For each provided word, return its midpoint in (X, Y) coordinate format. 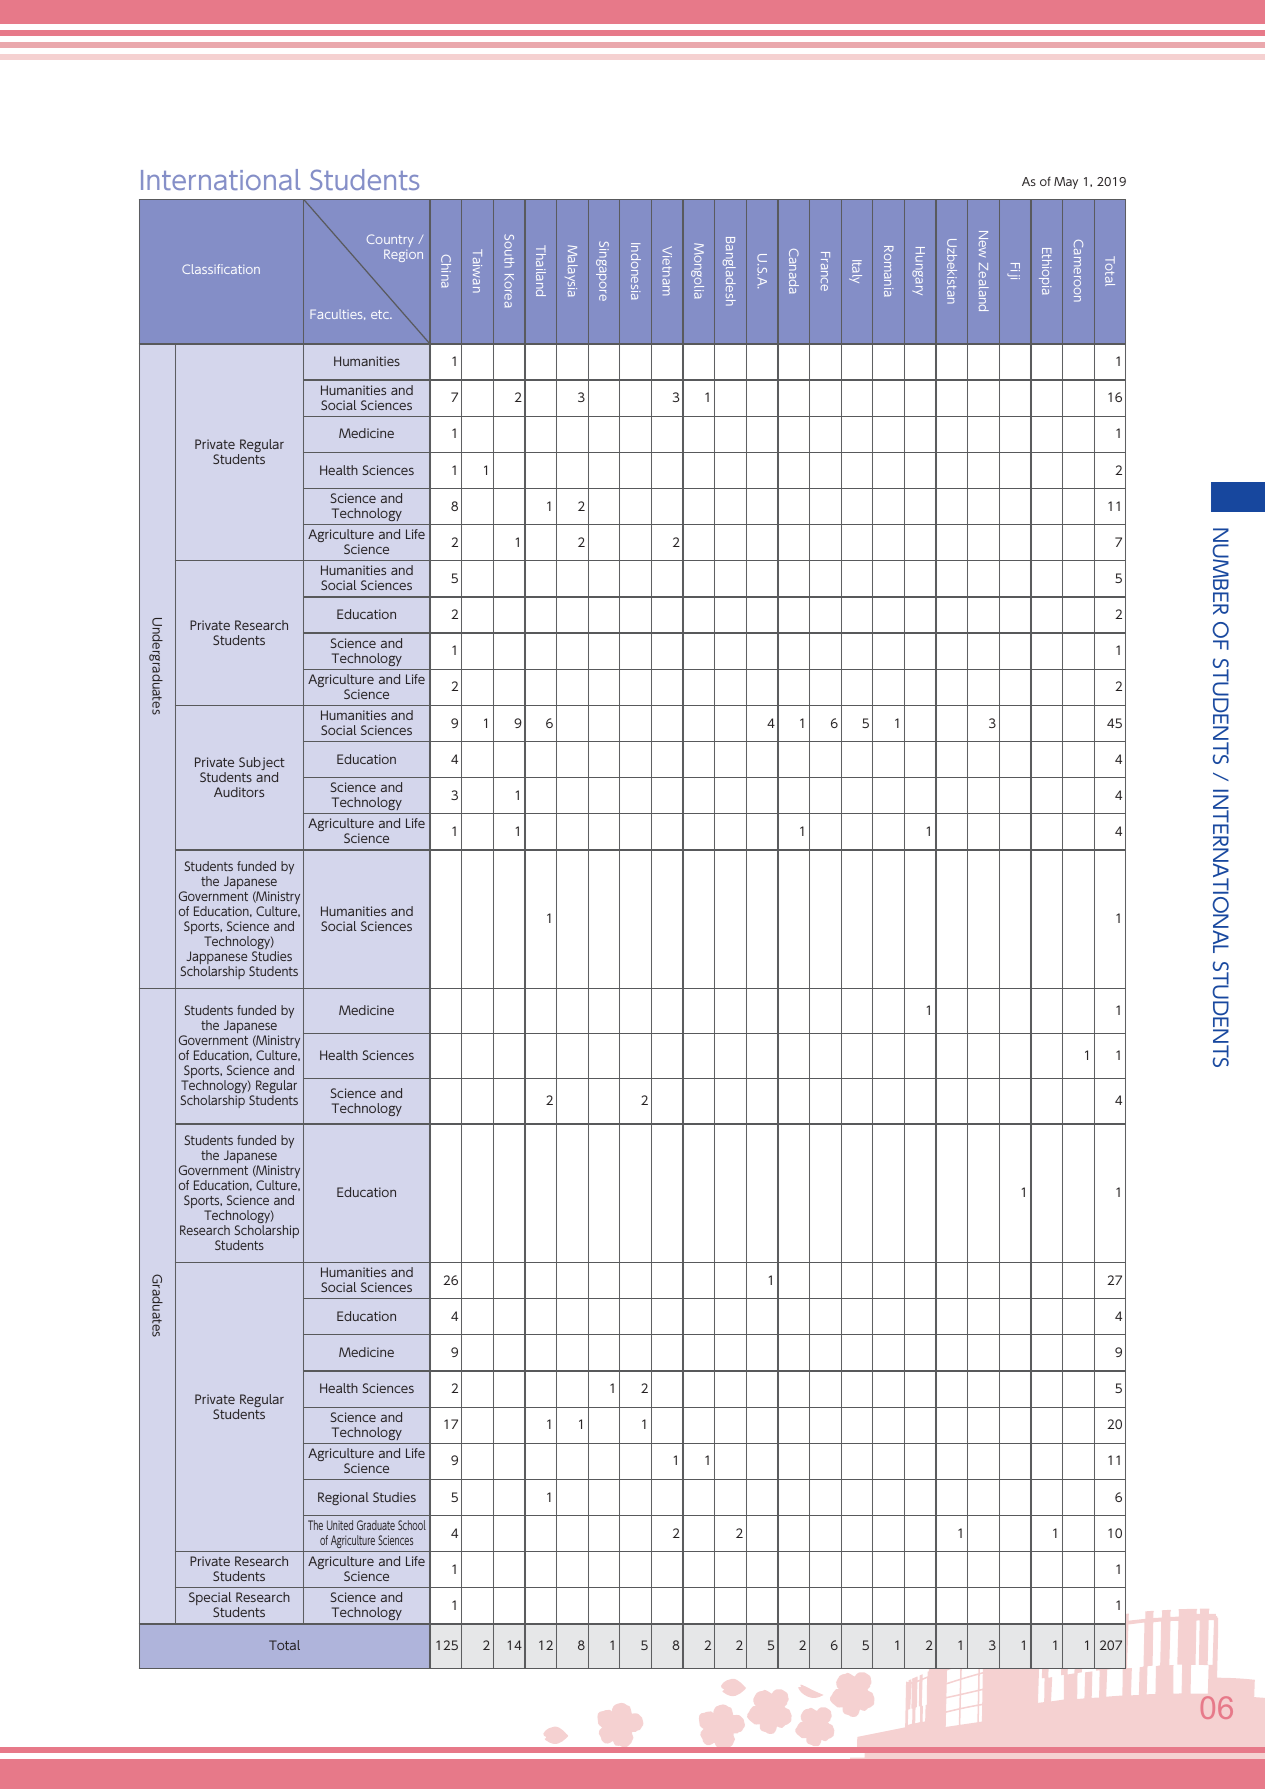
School (412, 1525)
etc (381, 314)
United (340, 1525)
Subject (262, 765)
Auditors (239, 792)
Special (210, 1600)
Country (390, 240)
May (1066, 183)
